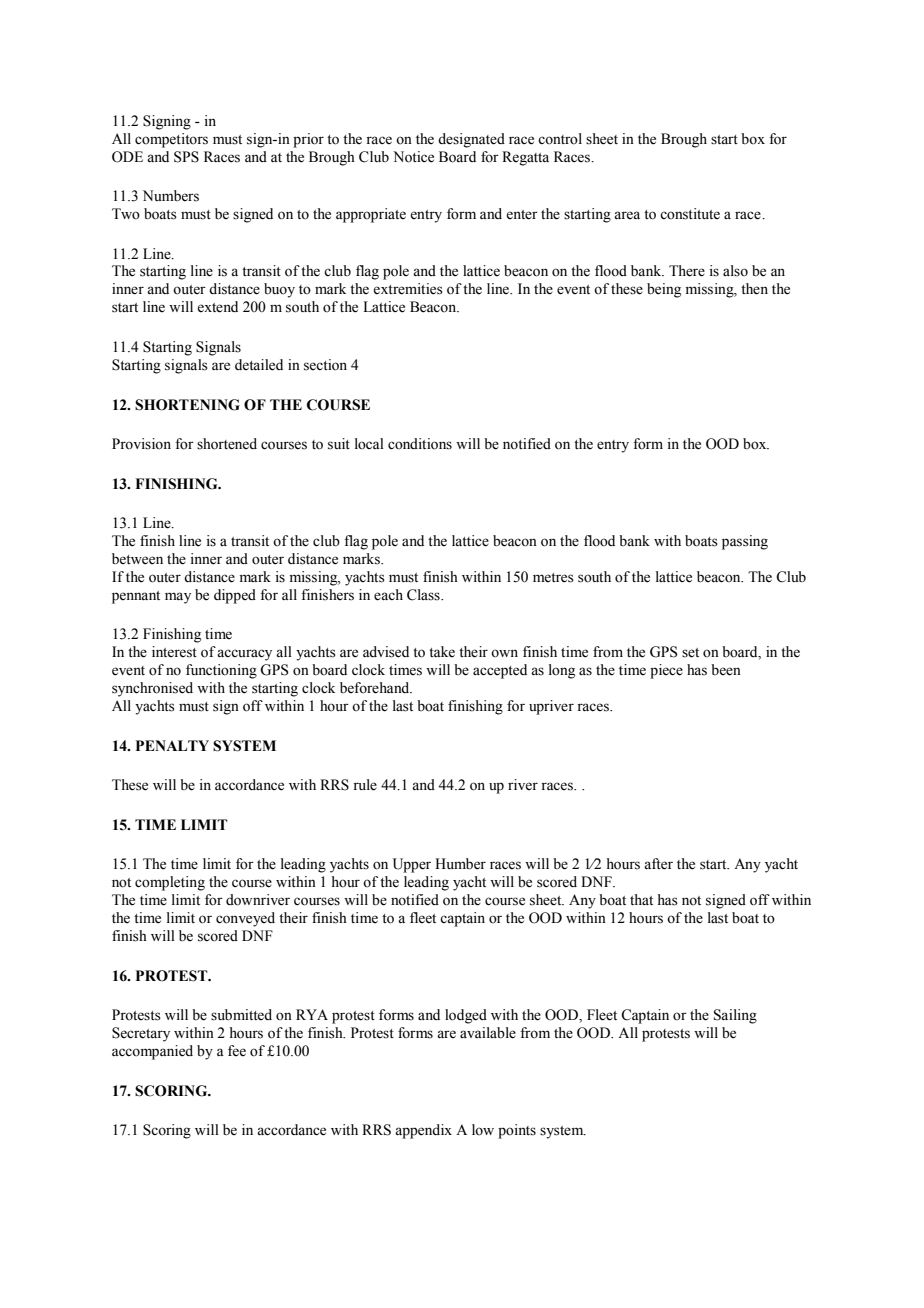 The image size is (924, 1308). I want to click on appendix, so click(423, 1131).
